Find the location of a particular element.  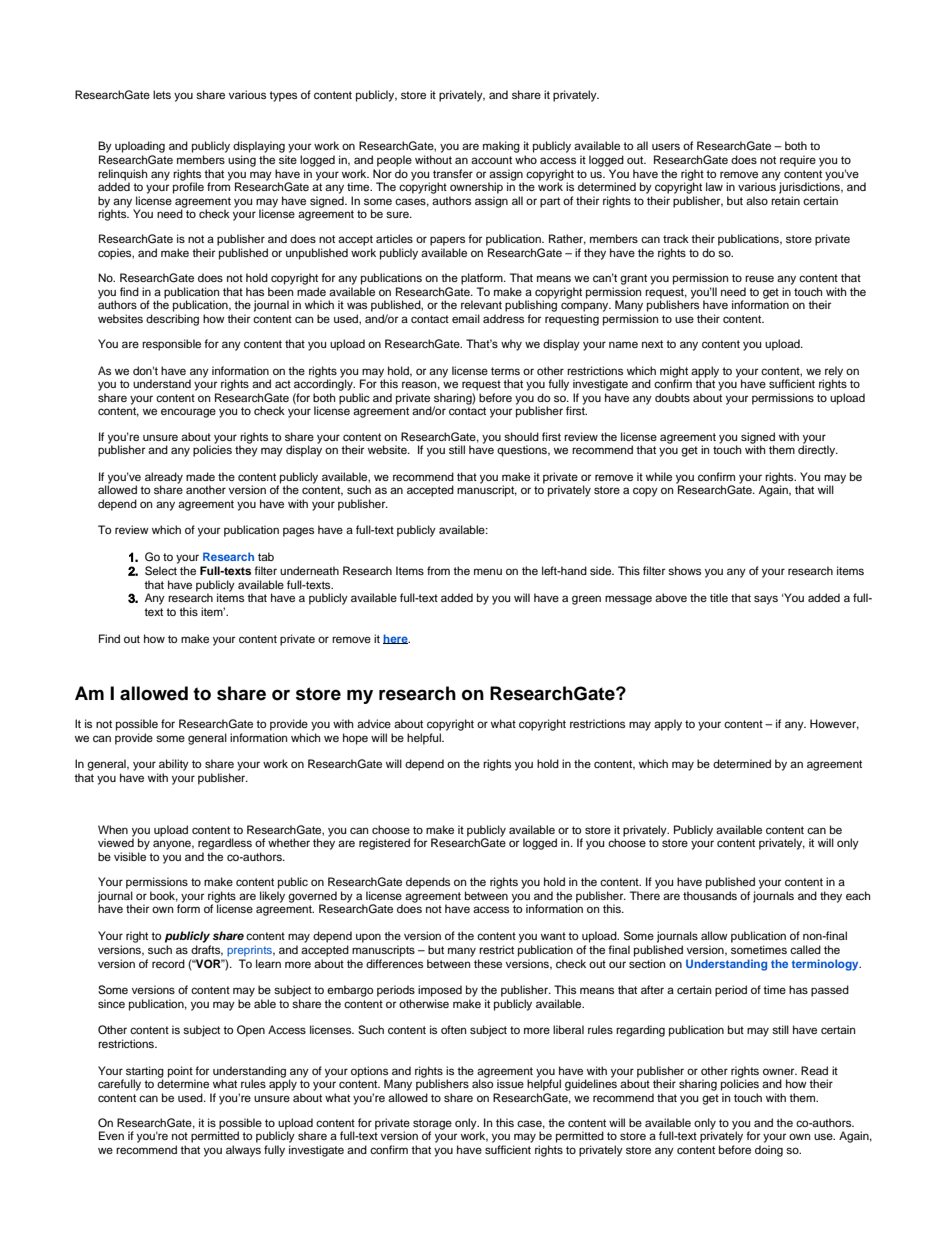

always is located at coordinates (243, 1151).
